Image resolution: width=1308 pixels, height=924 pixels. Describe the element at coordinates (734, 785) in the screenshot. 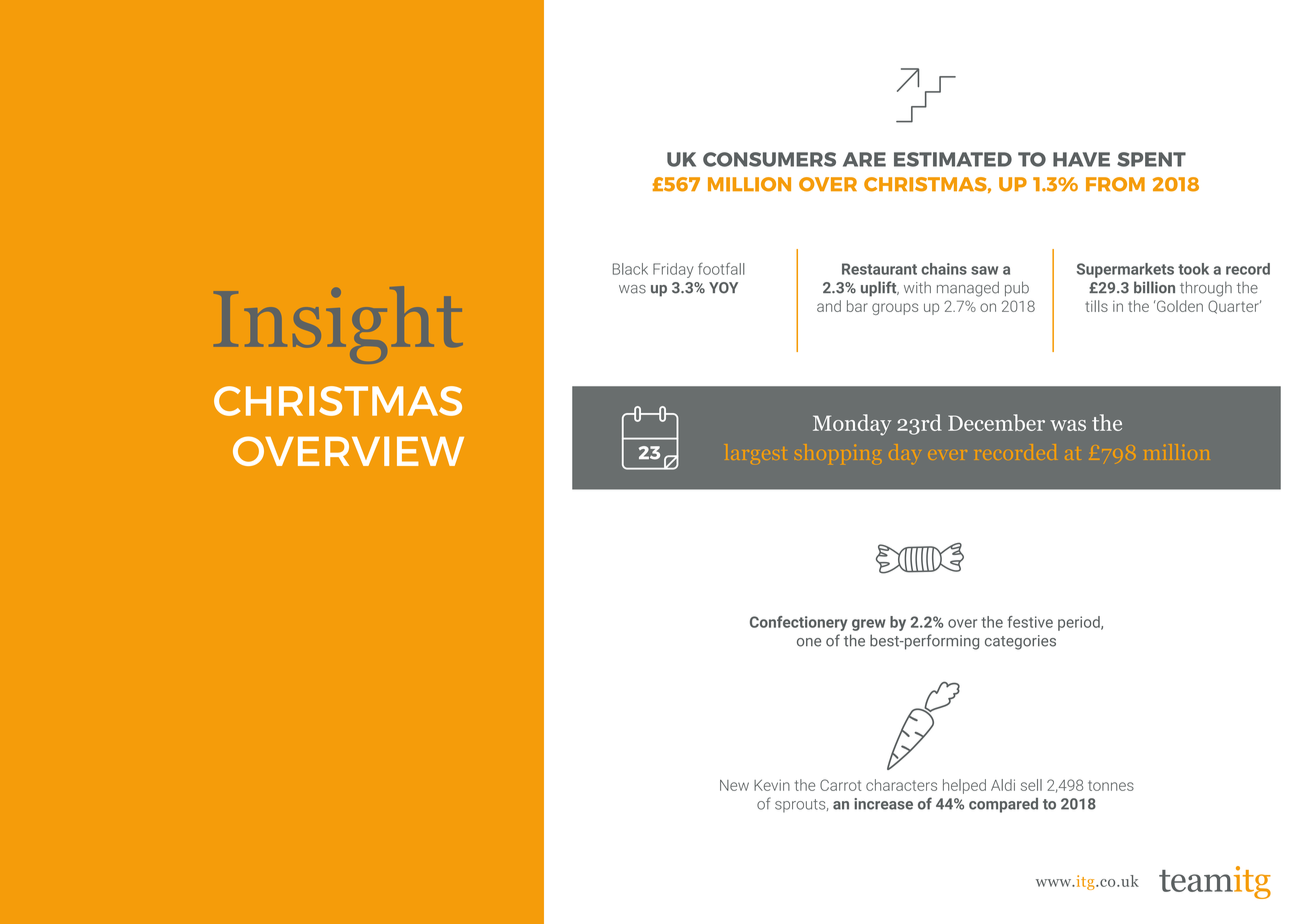

I see `New` at that location.
